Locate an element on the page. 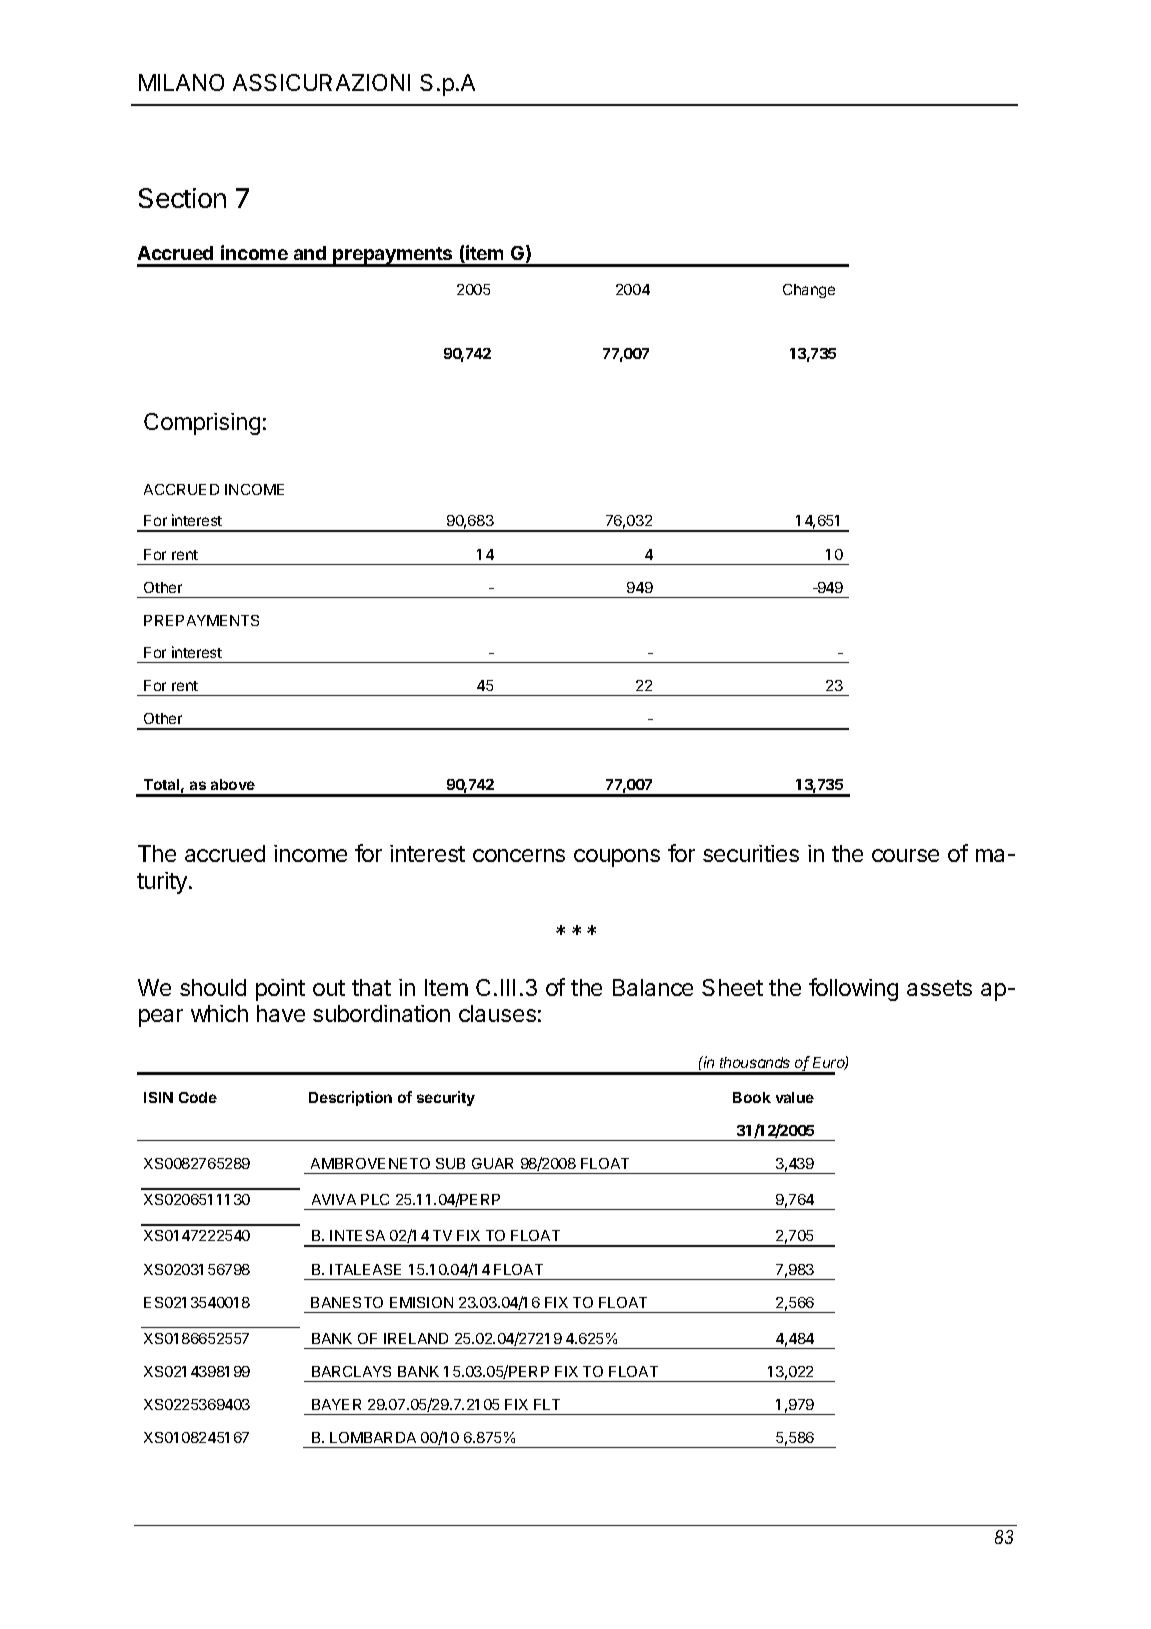 The image size is (1151, 1629). BAYER is located at coordinates (336, 1404).
